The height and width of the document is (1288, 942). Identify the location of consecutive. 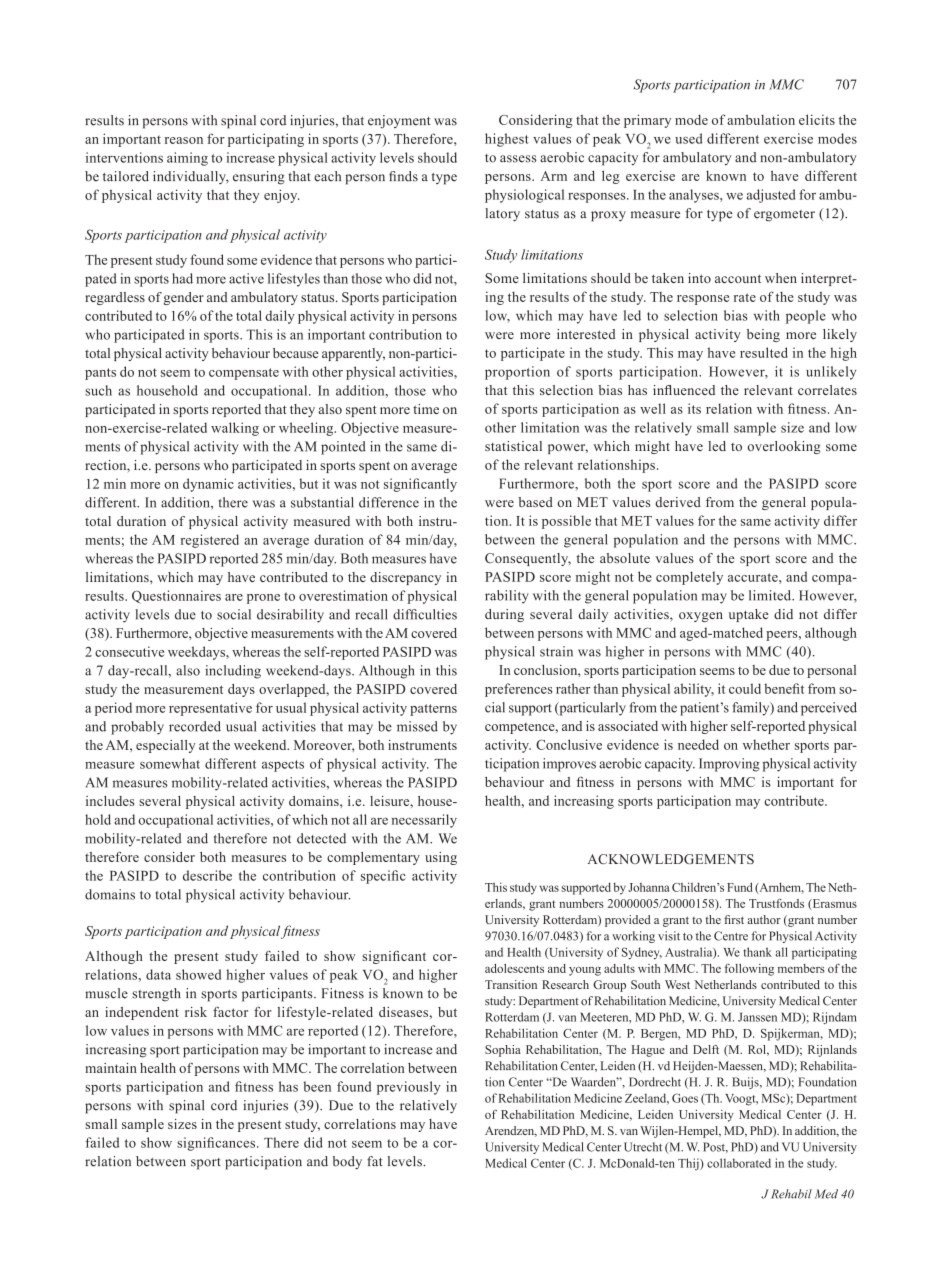
(129, 651).
